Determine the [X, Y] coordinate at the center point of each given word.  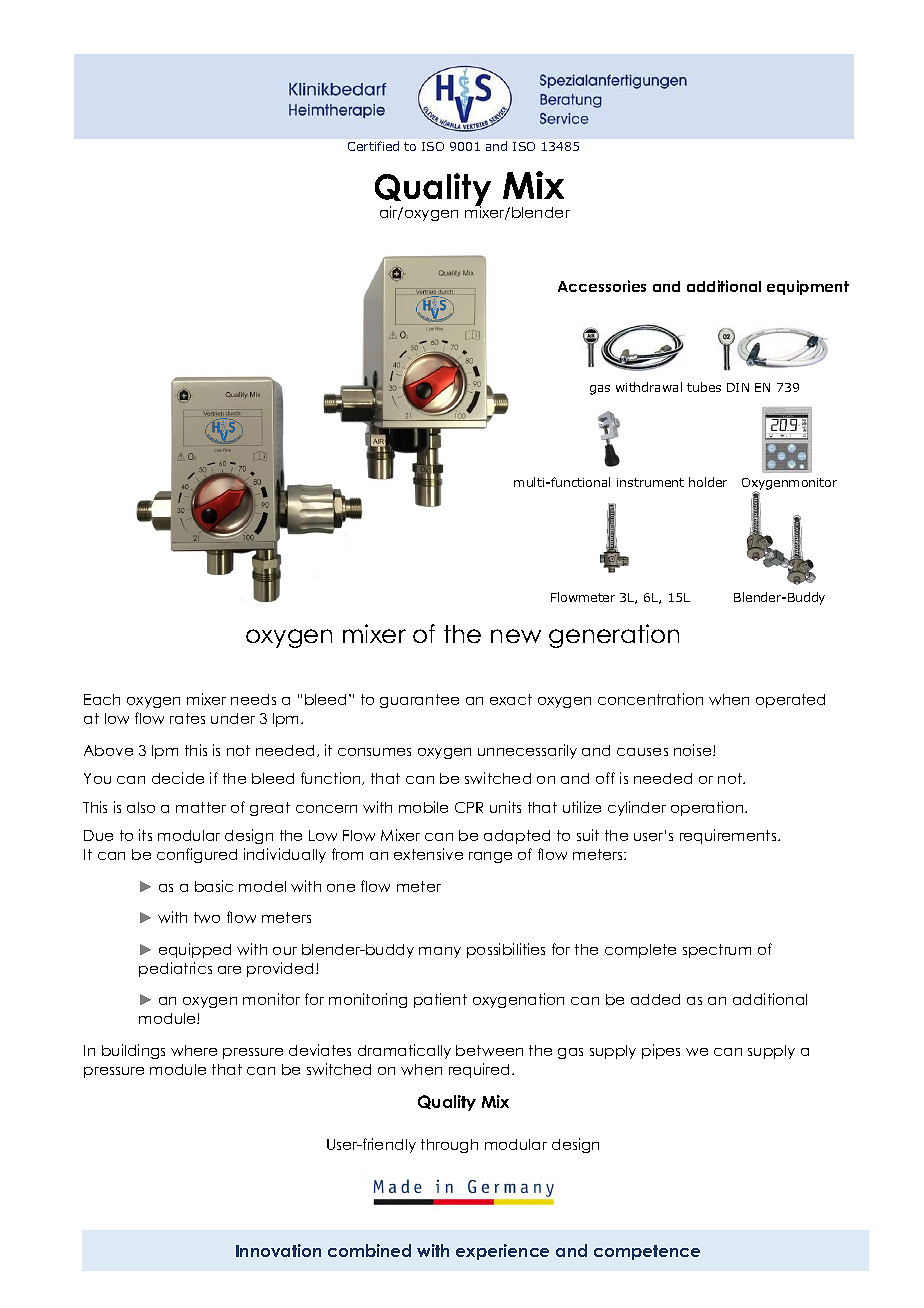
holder [708, 482]
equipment [808, 287]
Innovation [278, 1250]
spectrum [717, 951]
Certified [373, 146]
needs [253, 699]
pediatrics [175, 969]
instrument [650, 482]
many [440, 952]
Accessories [602, 286]
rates [187, 718]
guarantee [419, 701]
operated [790, 701]
